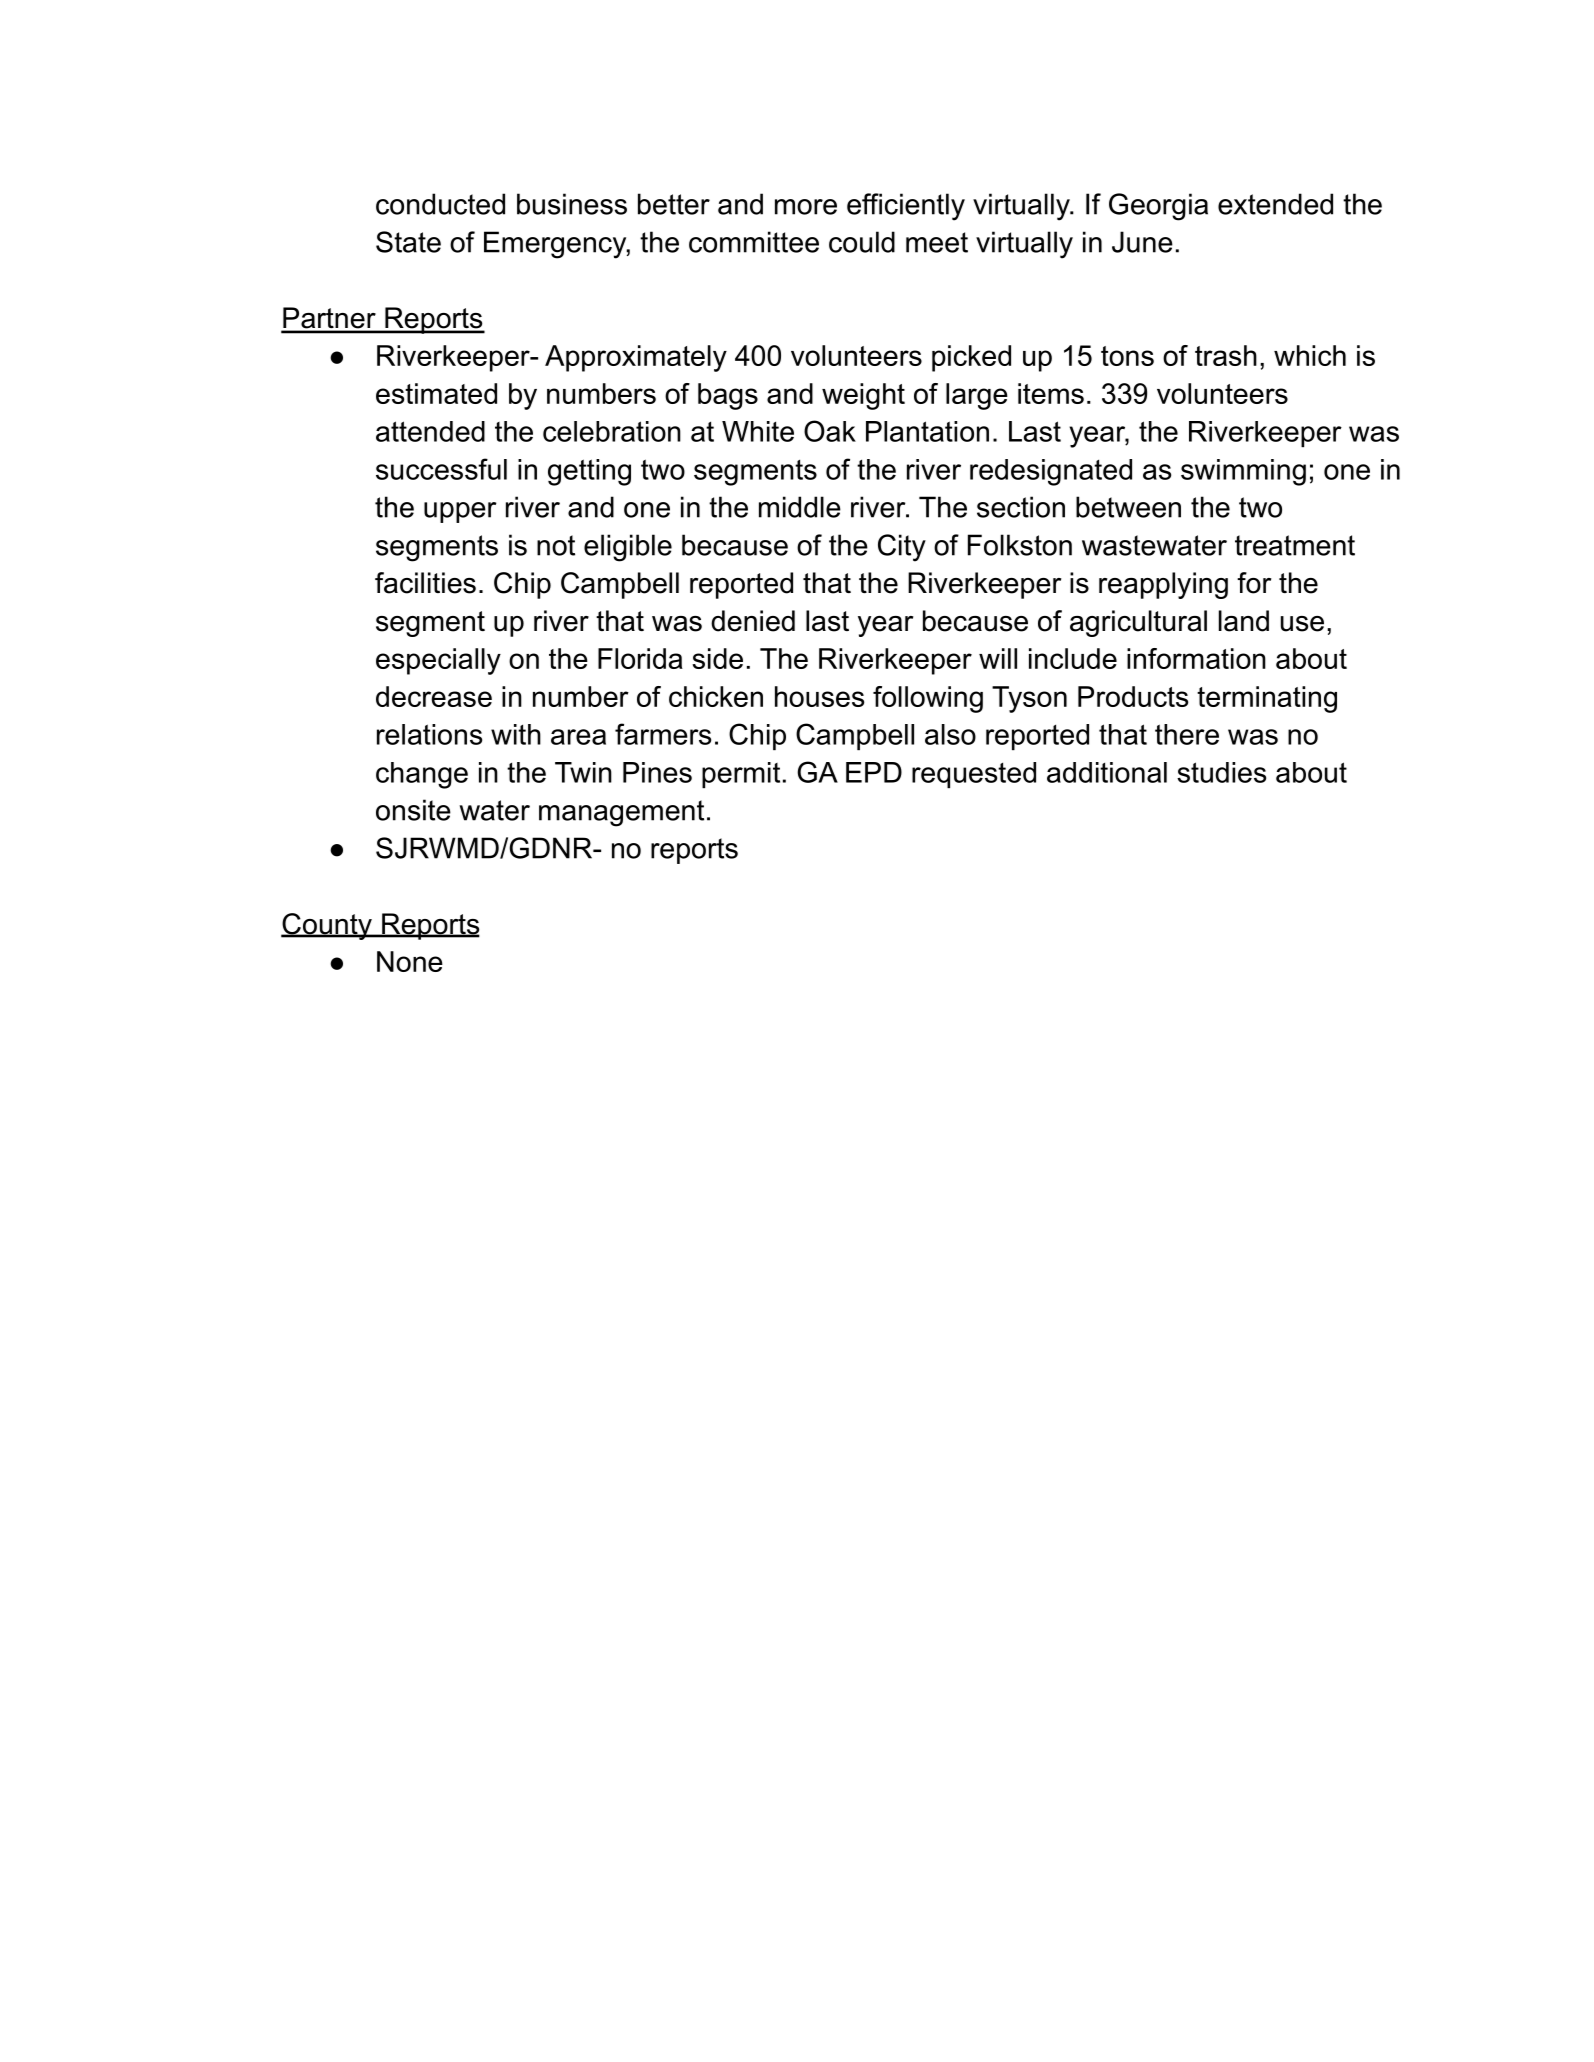 The image size is (1594, 2062). I want to click on Georgia, so click(1158, 207).
